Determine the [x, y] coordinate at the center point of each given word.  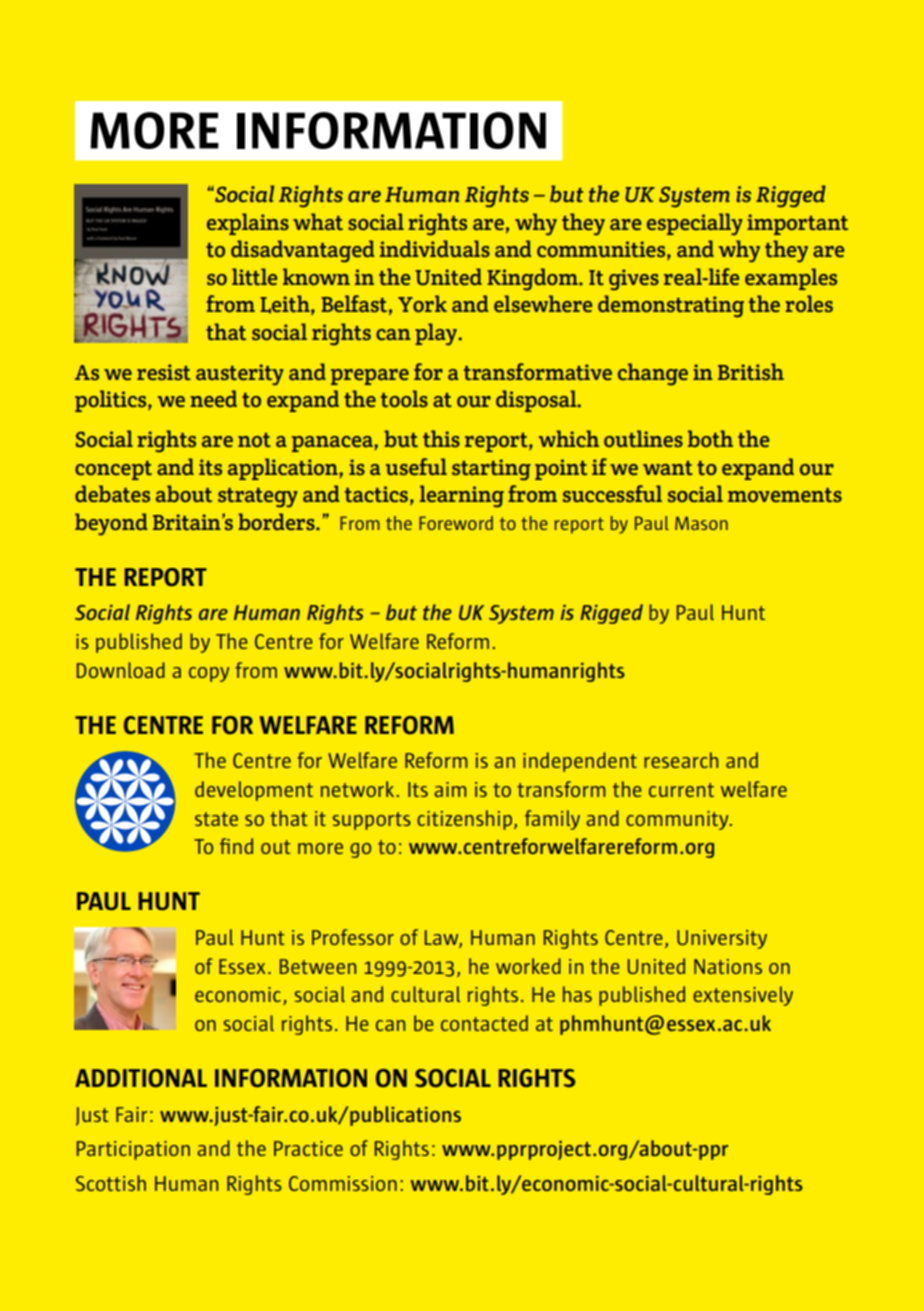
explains [248, 224]
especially [695, 224]
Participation [133, 1150]
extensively [743, 996]
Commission [343, 1183]
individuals [435, 248]
